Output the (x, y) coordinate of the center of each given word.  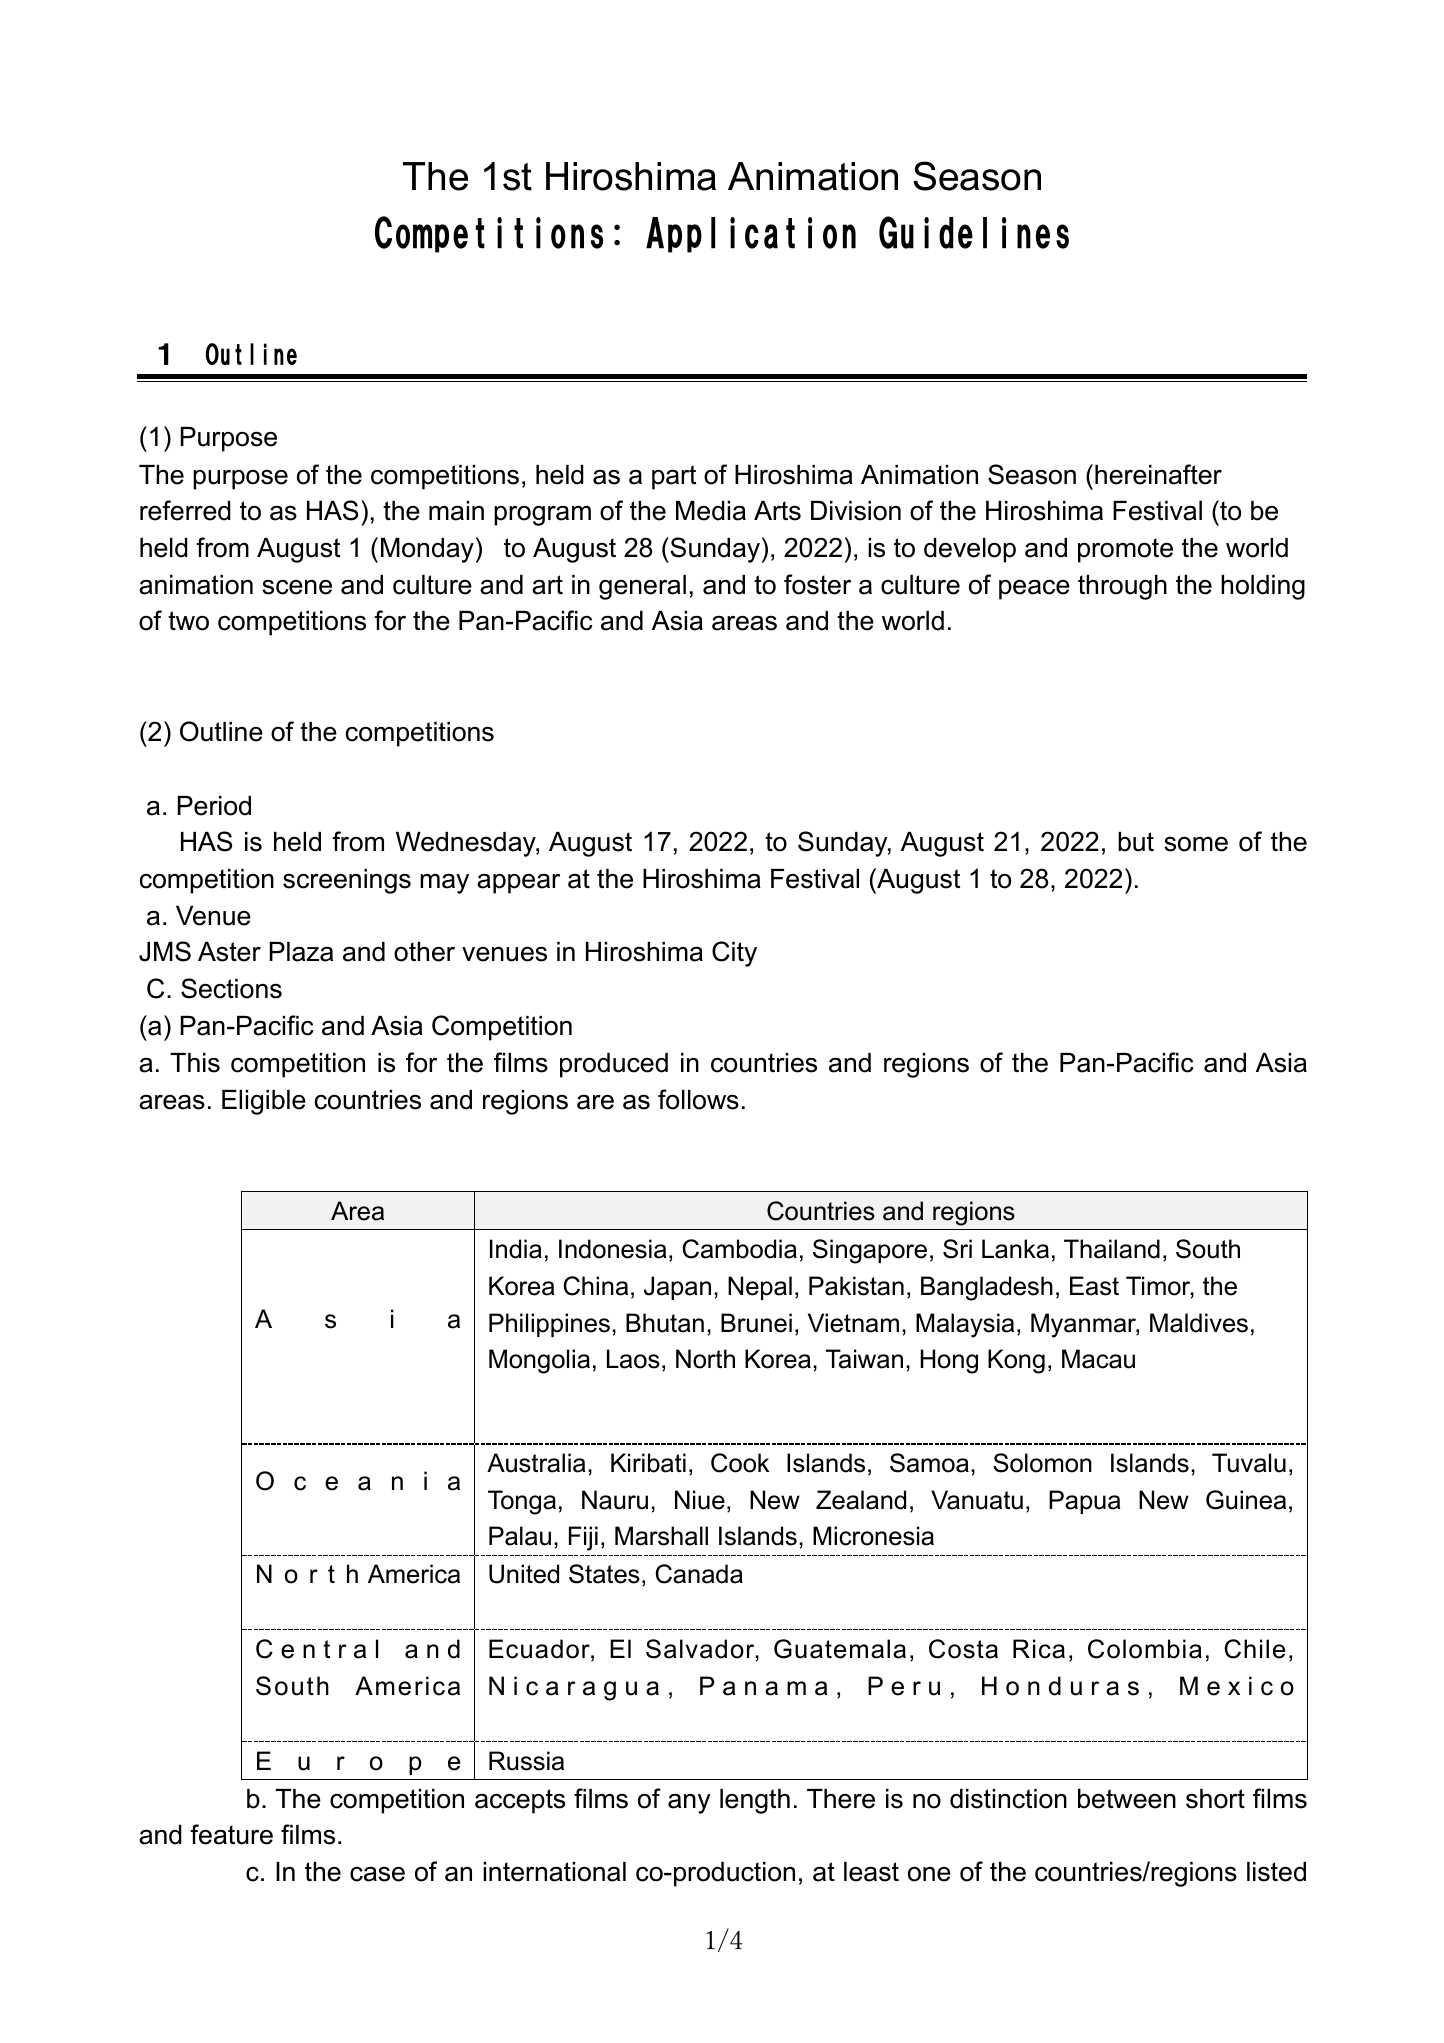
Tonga (522, 1502)
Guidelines (974, 232)
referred (185, 510)
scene (297, 587)
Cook (740, 1463)
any (689, 1804)
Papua (1084, 1502)
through (1122, 587)
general (642, 587)
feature (231, 1834)
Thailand (1112, 1249)
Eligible (264, 1102)
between (1127, 1799)
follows (698, 1099)
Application (751, 235)
